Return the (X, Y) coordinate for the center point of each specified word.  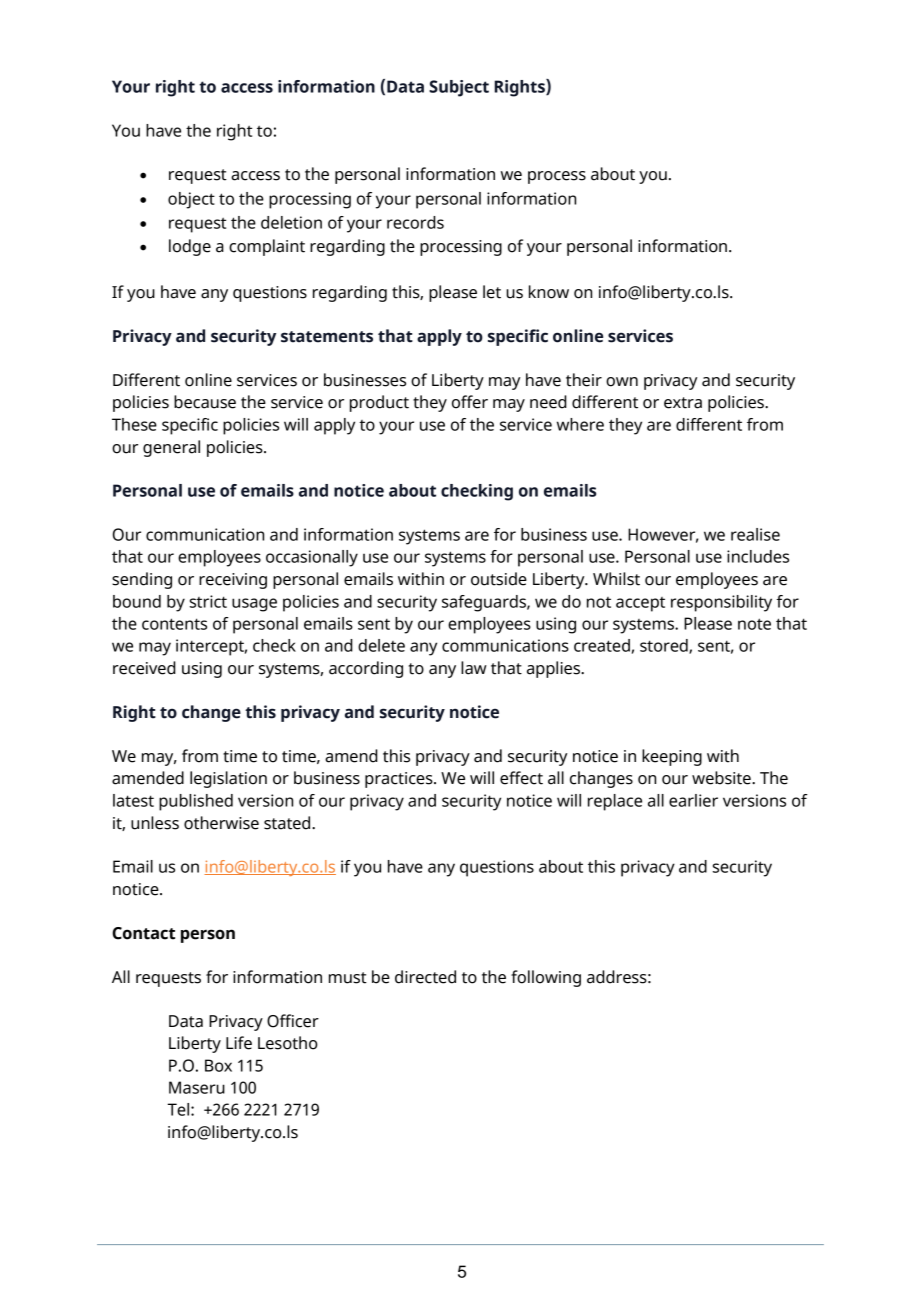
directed (425, 977)
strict (208, 601)
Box (218, 1065)
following (546, 978)
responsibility (721, 603)
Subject (459, 88)
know (549, 292)
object (191, 200)
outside (499, 579)
